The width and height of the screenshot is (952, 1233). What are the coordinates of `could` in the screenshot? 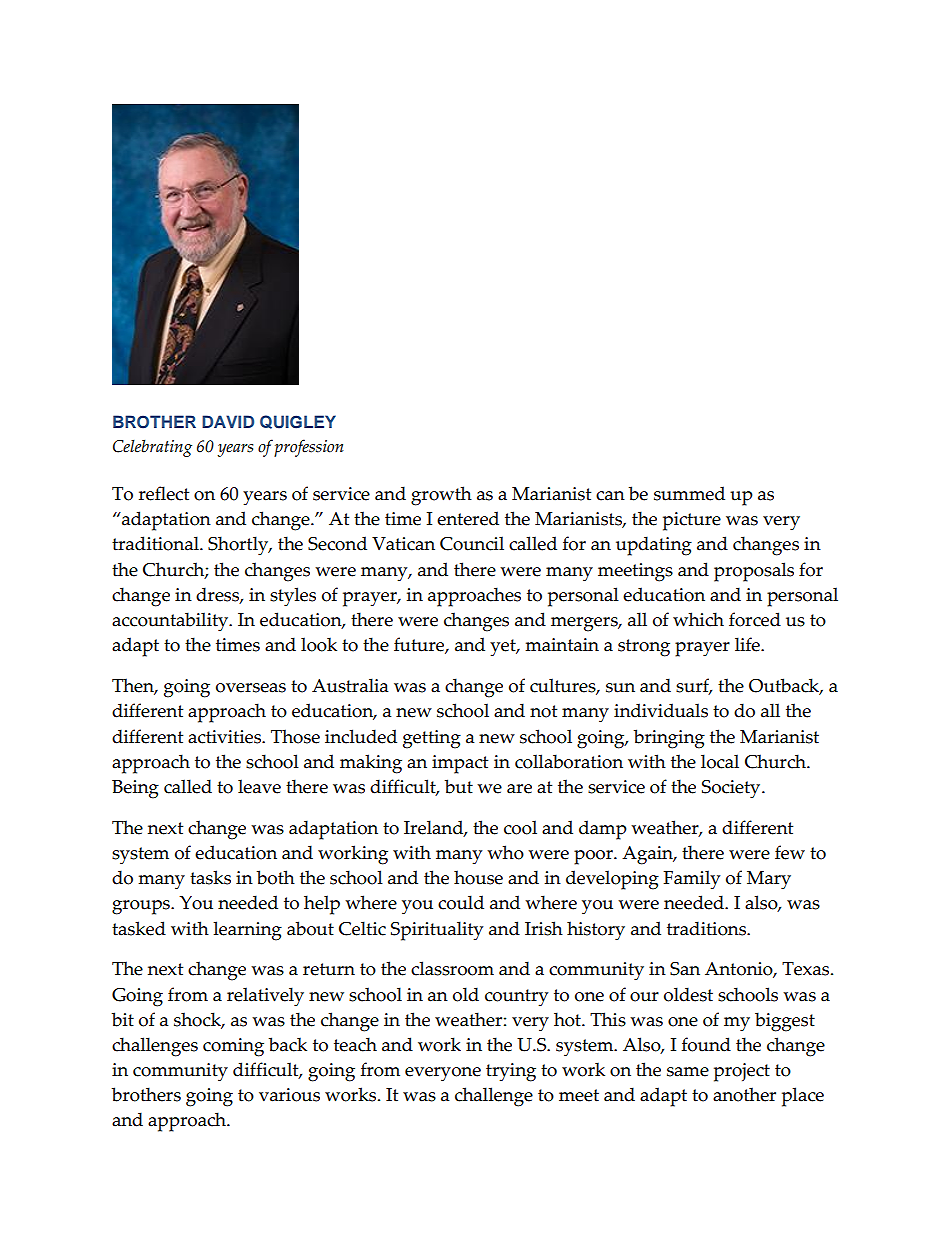 It's located at (461, 902).
